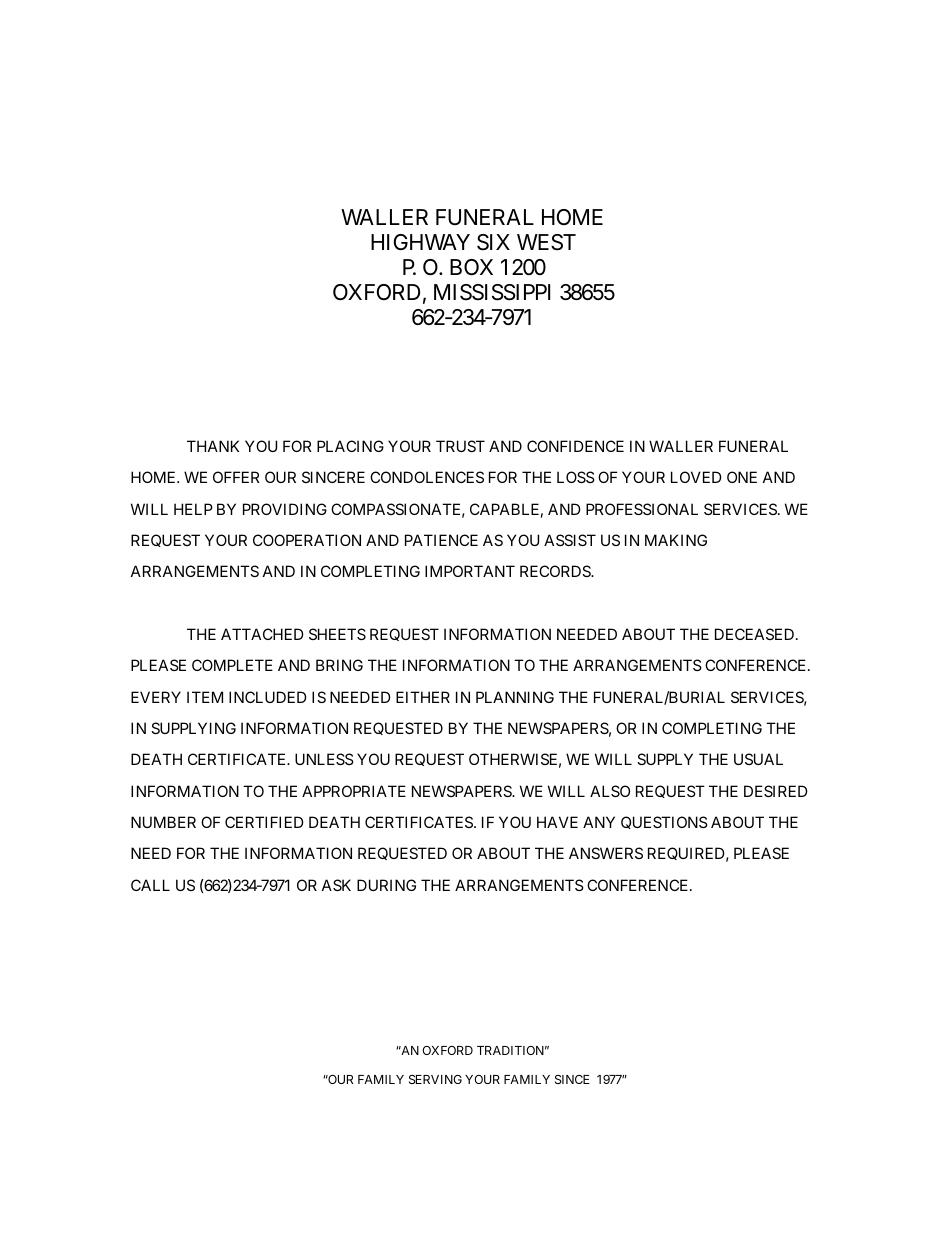 This screenshot has width=952, height=1233. What do you see at coordinates (423, 697) in the screenshot?
I see `EITHER` at bounding box center [423, 697].
